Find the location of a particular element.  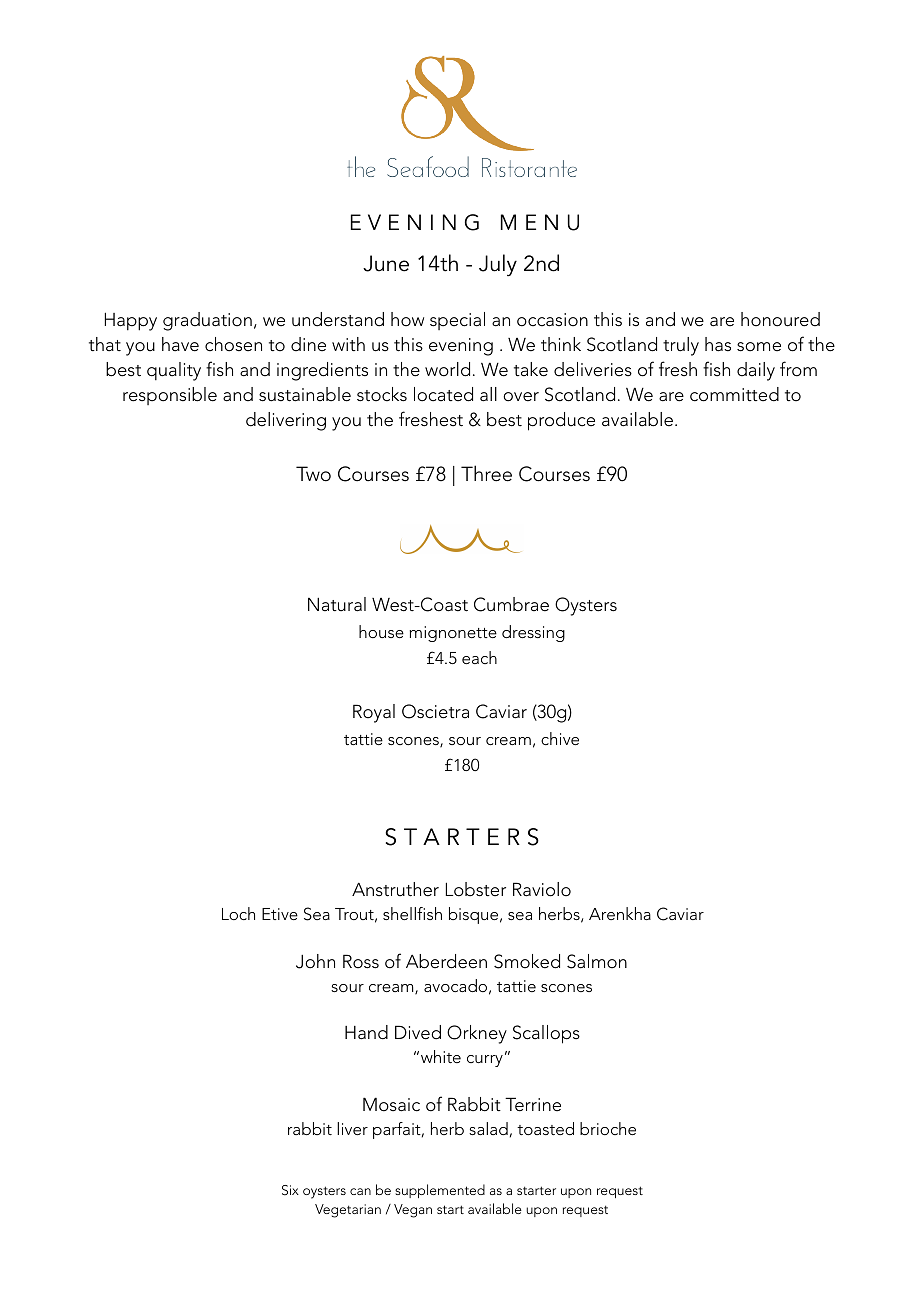

chive is located at coordinates (560, 738).
